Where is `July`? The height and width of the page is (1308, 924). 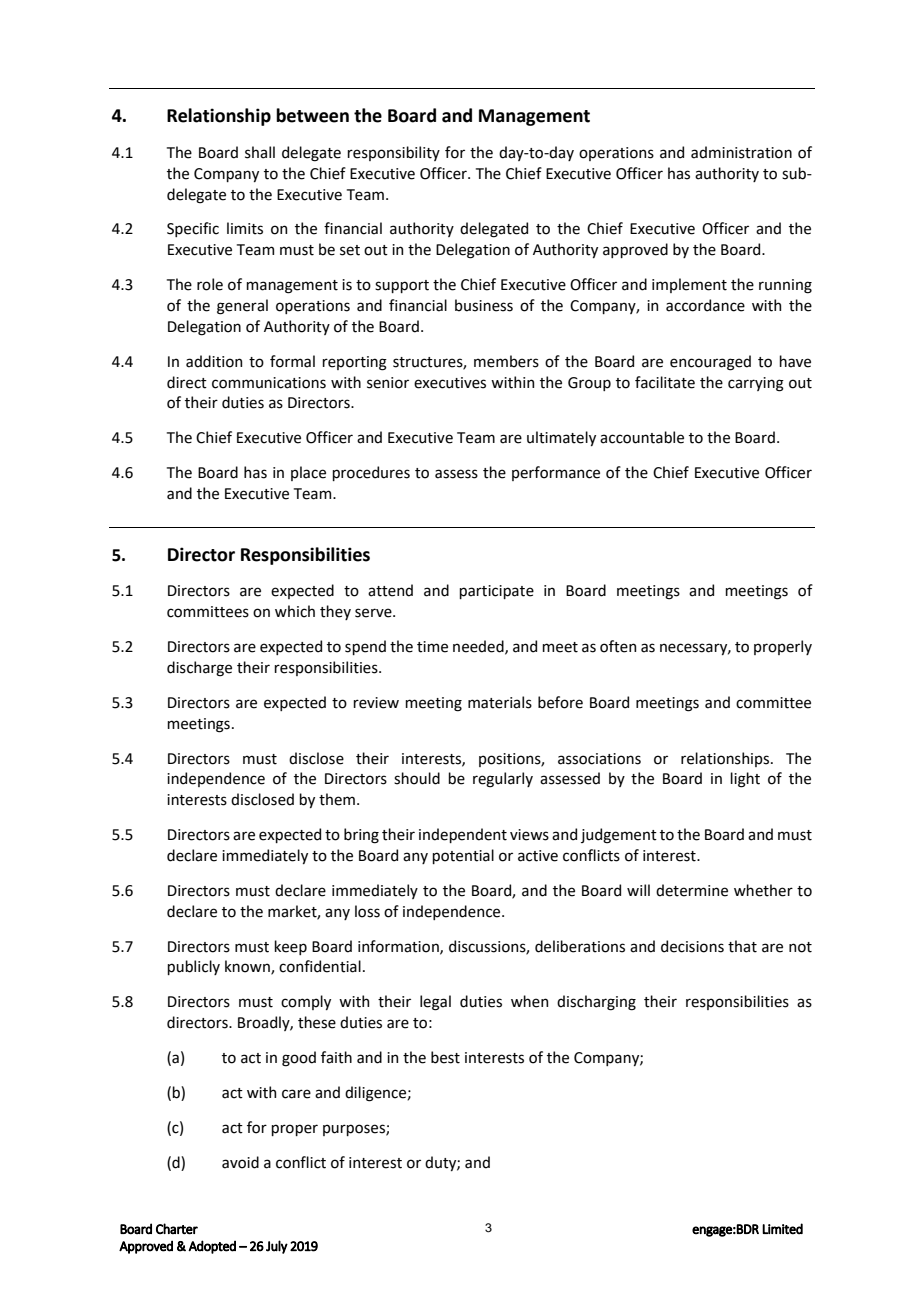
July is located at coordinates (277, 1247).
